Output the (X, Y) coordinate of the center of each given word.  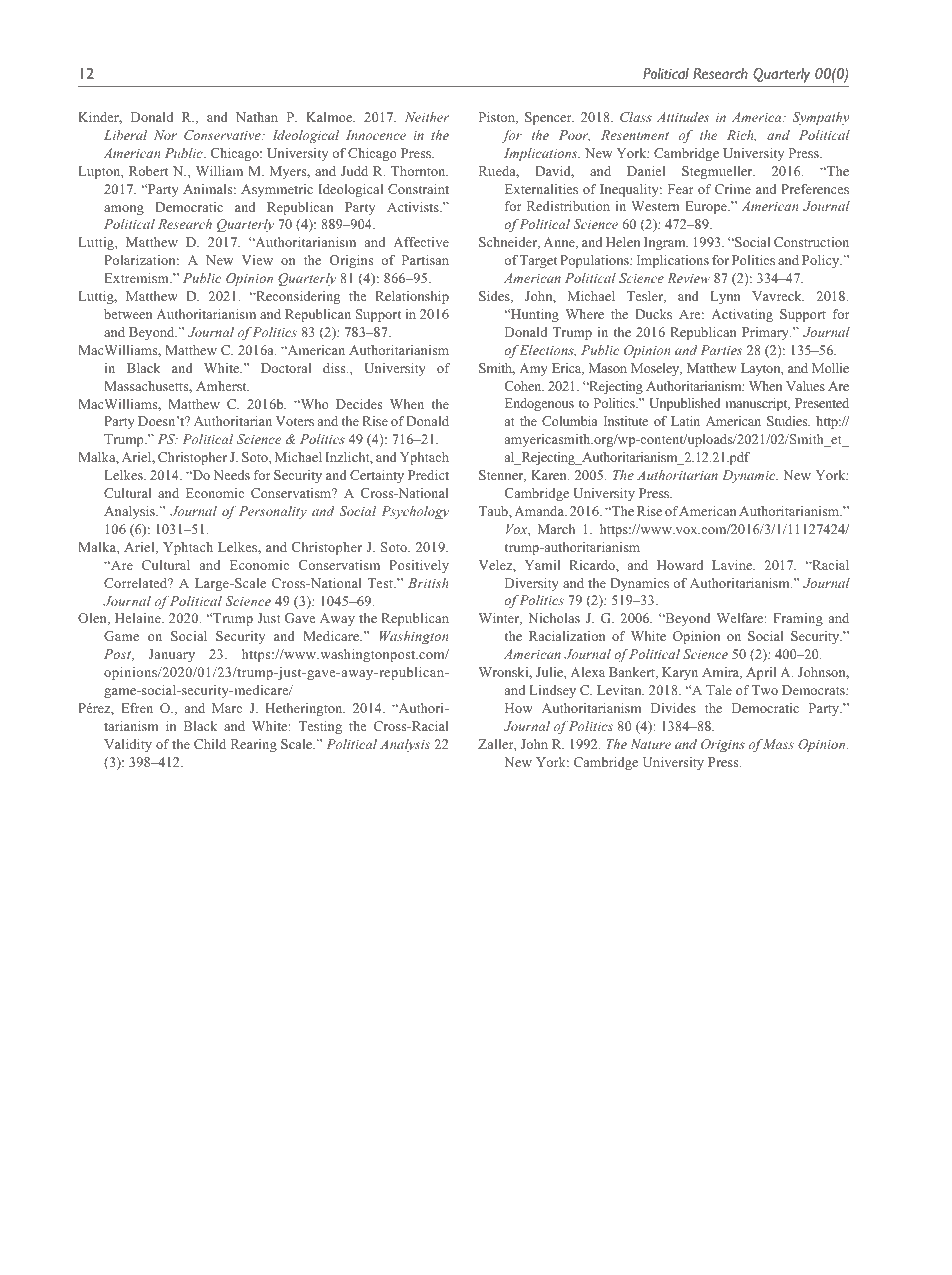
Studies (788, 421)
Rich (741, 136)
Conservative (223, 135)
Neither (427, 117)
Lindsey (553, 691)
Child (210, 744)
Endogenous (539, 404)
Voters (295, 421)
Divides (673, 708)
